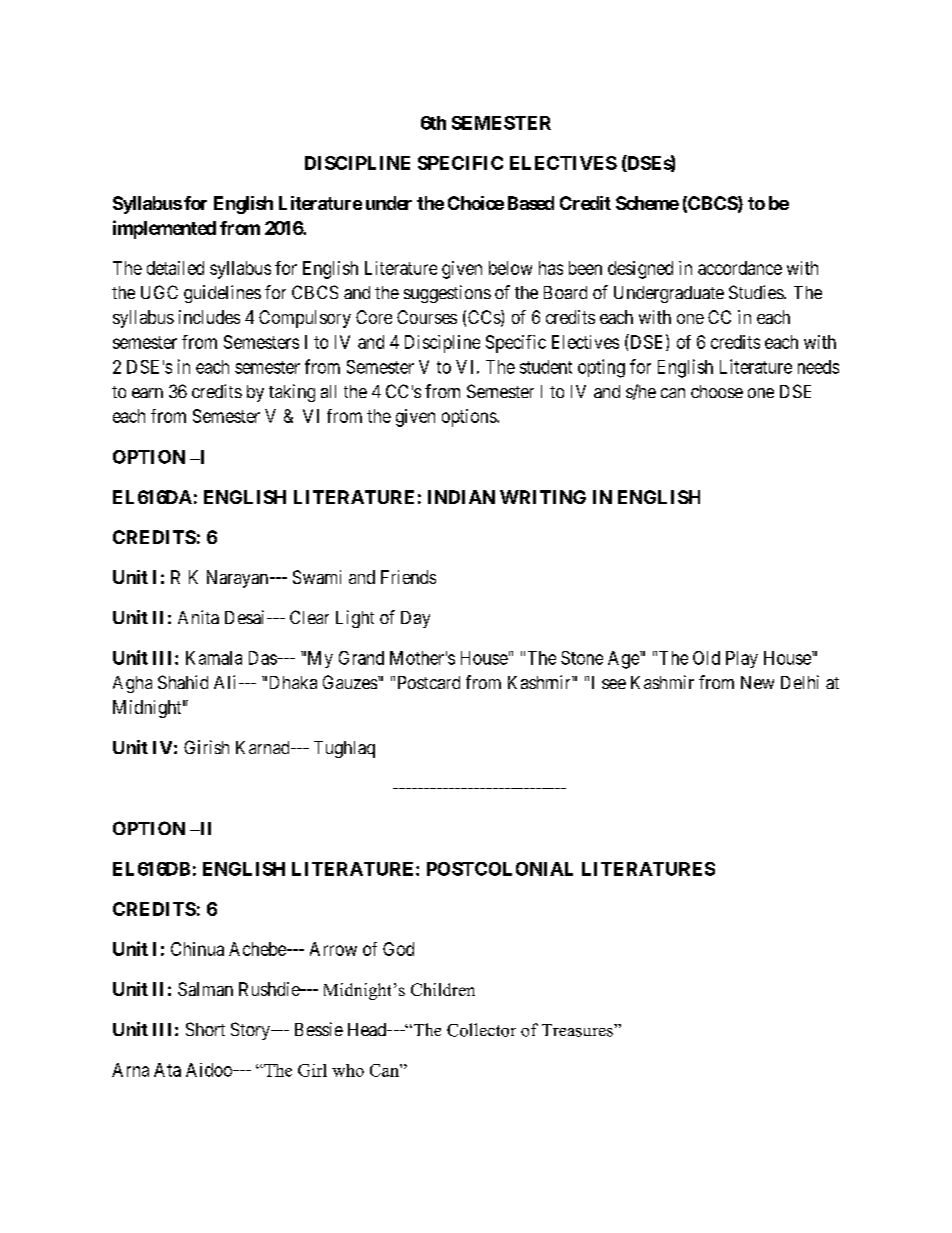 The image size is (952, 1233). What do you see at coordinates (740, 268) in the screenshot?
I see `accordance` at bounding box center [740, 268].
